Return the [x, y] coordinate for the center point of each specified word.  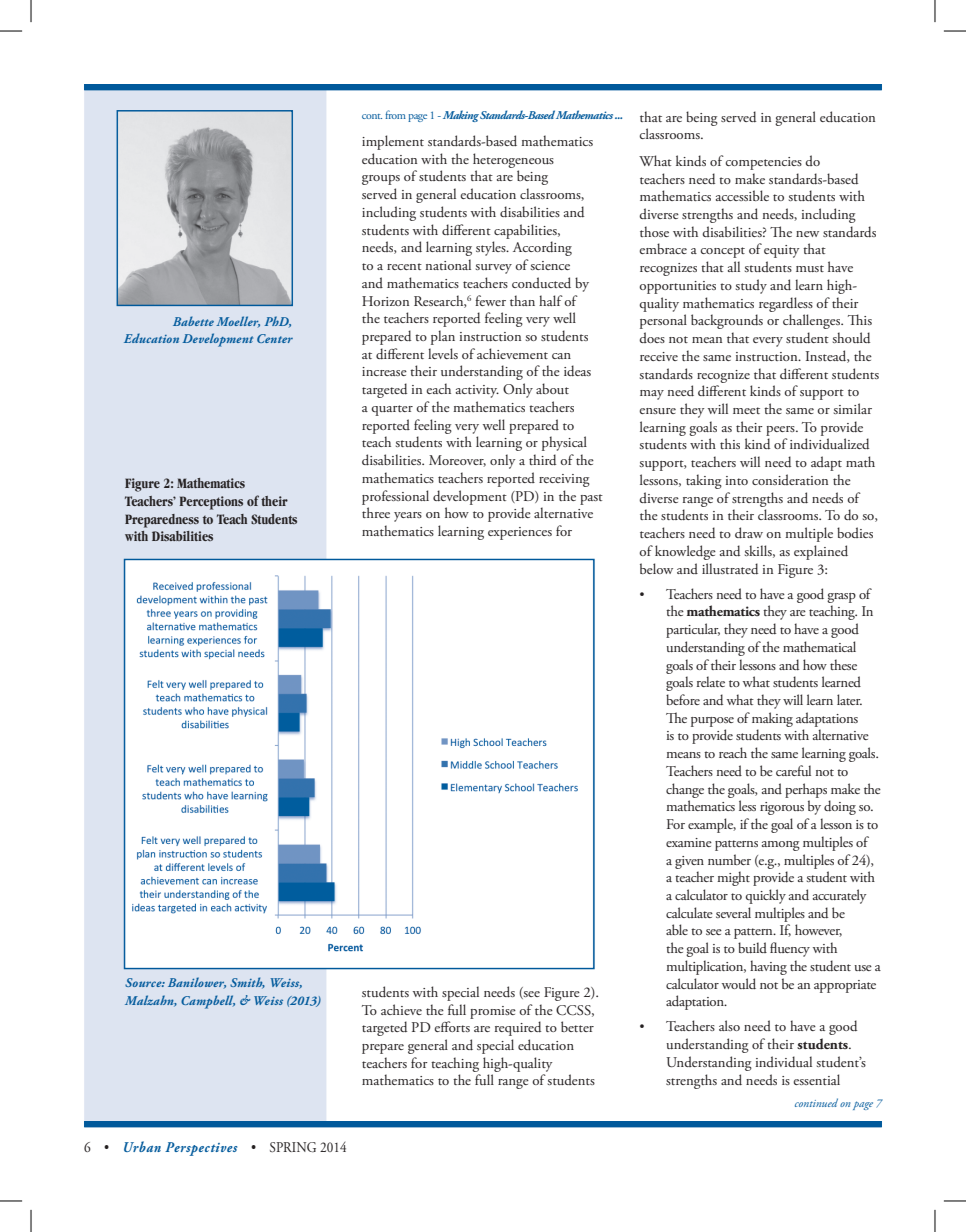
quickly [765, 896]
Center [275, 338]
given [689, 862]
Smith [247, 983]
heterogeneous [513, 160]
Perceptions [211, 503]
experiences [520, 533]
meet [746, 410]
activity [477, 391]
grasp [841, 598]
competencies [763, 163]
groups [381, 180]
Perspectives [201, 1149]
